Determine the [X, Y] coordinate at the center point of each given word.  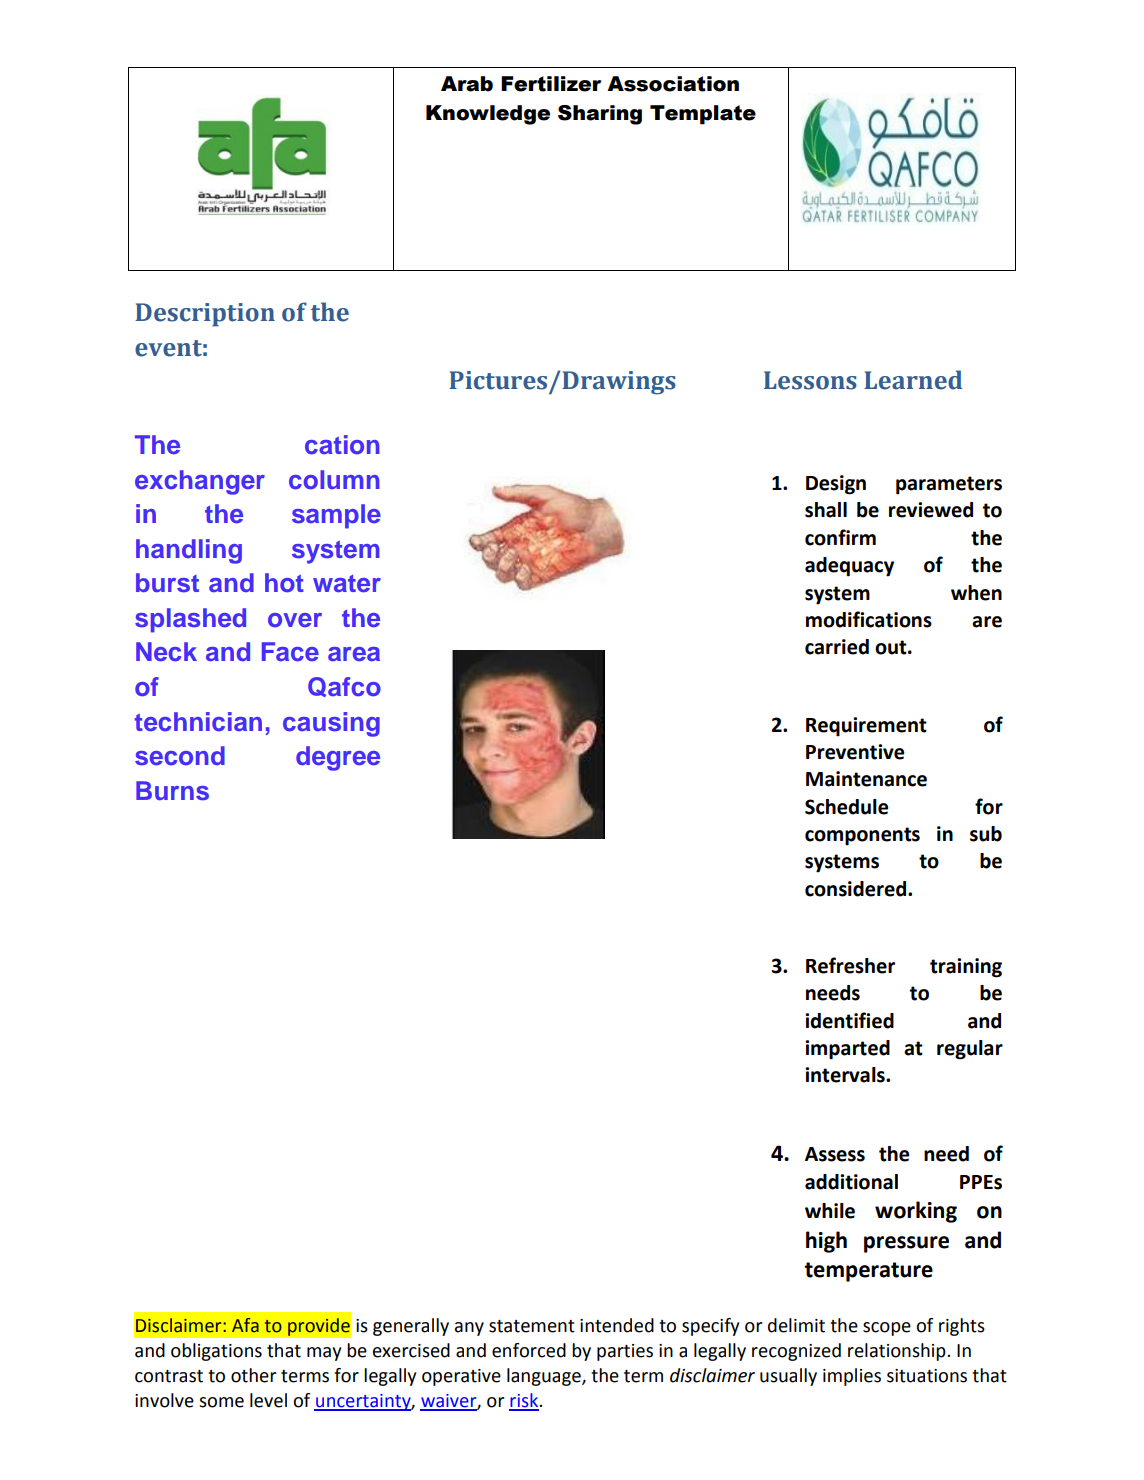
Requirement [866, 727]
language [545, 1377]
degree [338, 758]
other [254, 1375]
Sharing [600, 115]
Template [703, 115]
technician [198, 722]
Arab [467, 84]
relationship [898, 1352]
